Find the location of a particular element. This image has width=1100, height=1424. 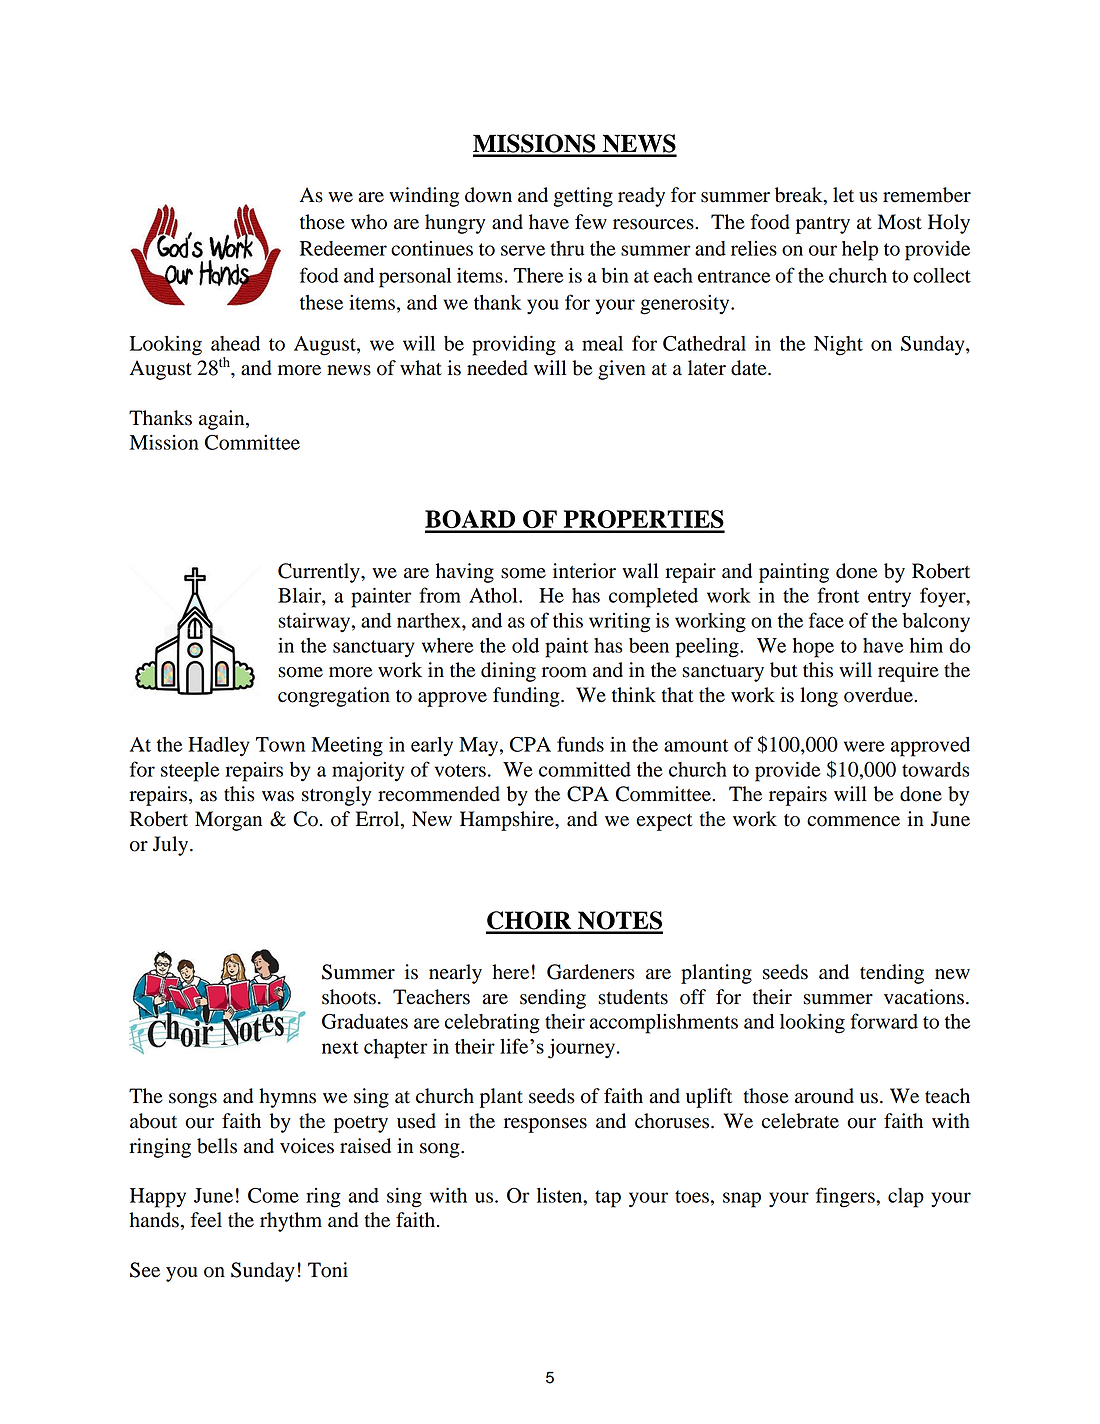

funds is located at coordinates (580, 744).
